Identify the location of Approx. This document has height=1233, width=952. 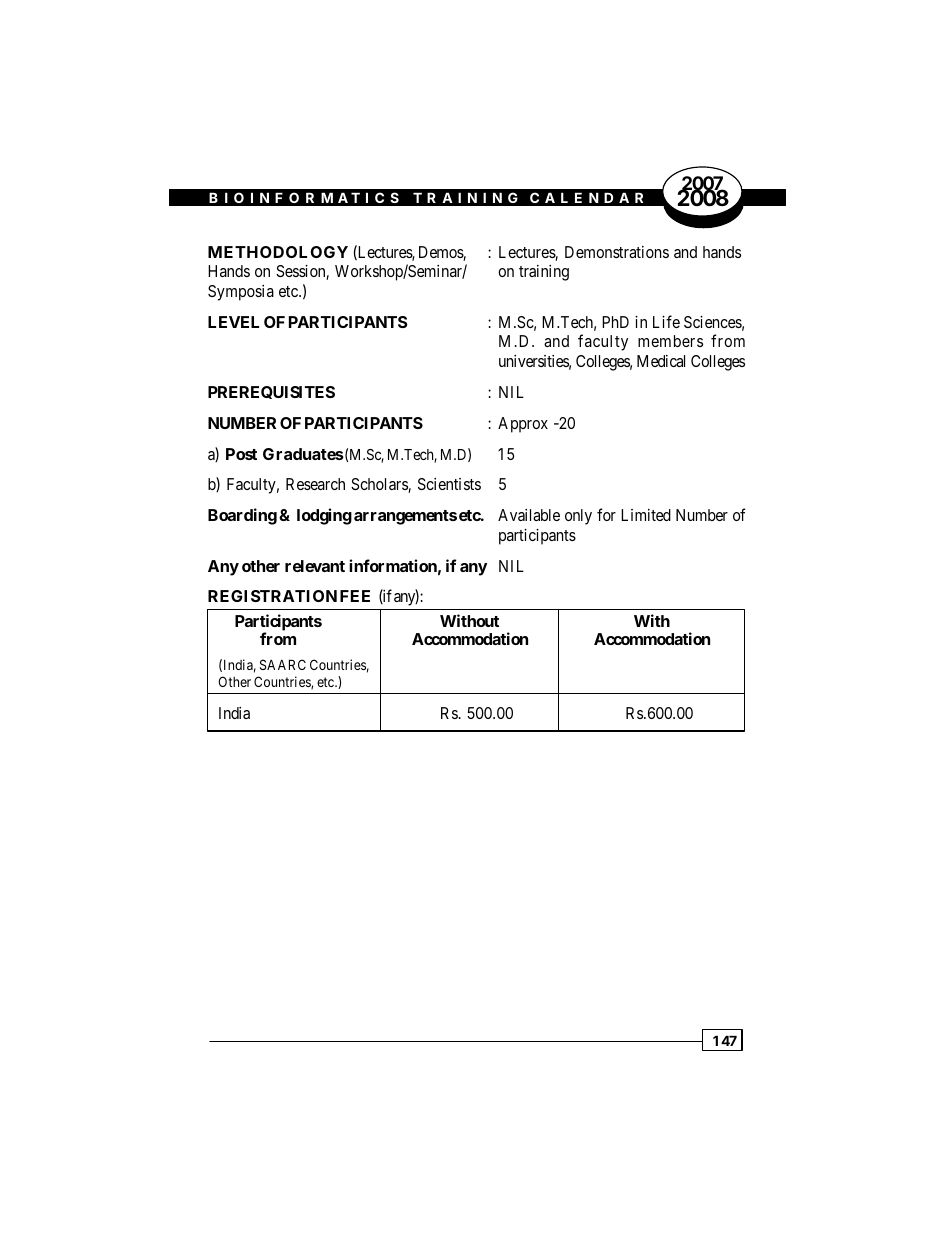
(523, 425).
